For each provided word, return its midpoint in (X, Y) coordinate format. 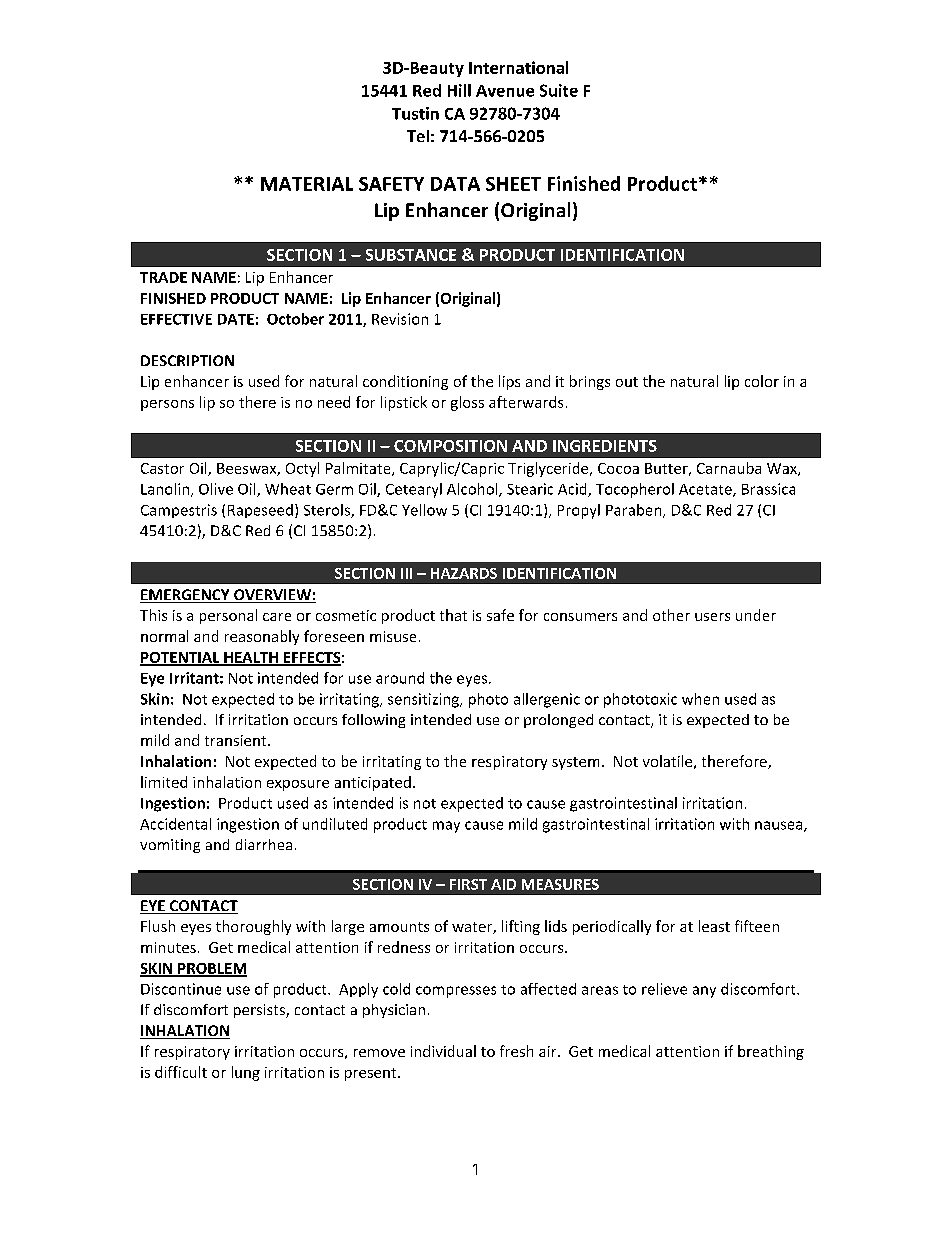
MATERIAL (307, 184)
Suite (559, 90)
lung (246, 1073)
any (704, 992)
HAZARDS (464, 573)
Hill (459, 90)
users (712, 617)
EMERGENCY (186, 596)
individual (443, 1051)
